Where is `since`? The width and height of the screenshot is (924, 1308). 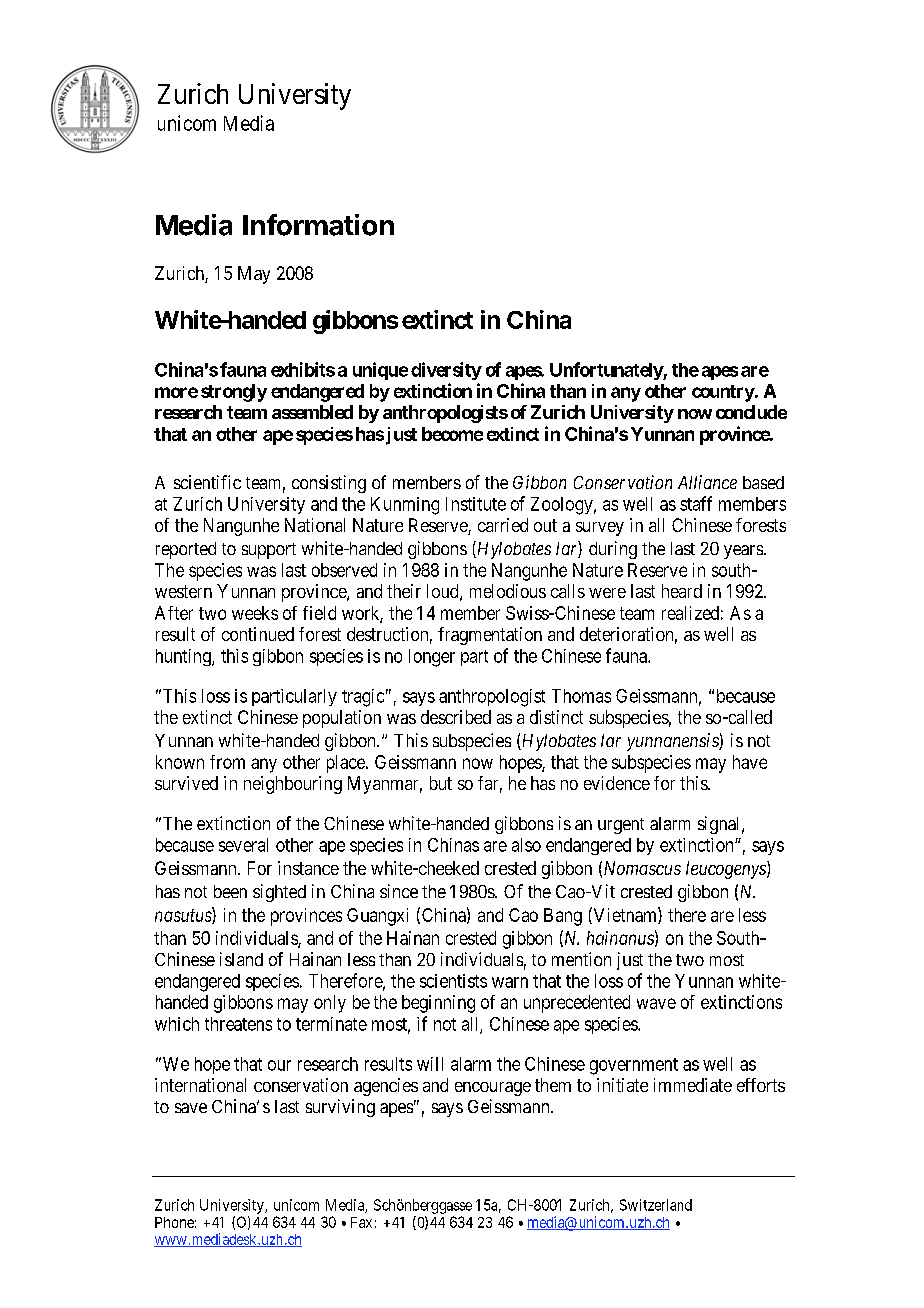 since is located at coordinates (399, 891).
